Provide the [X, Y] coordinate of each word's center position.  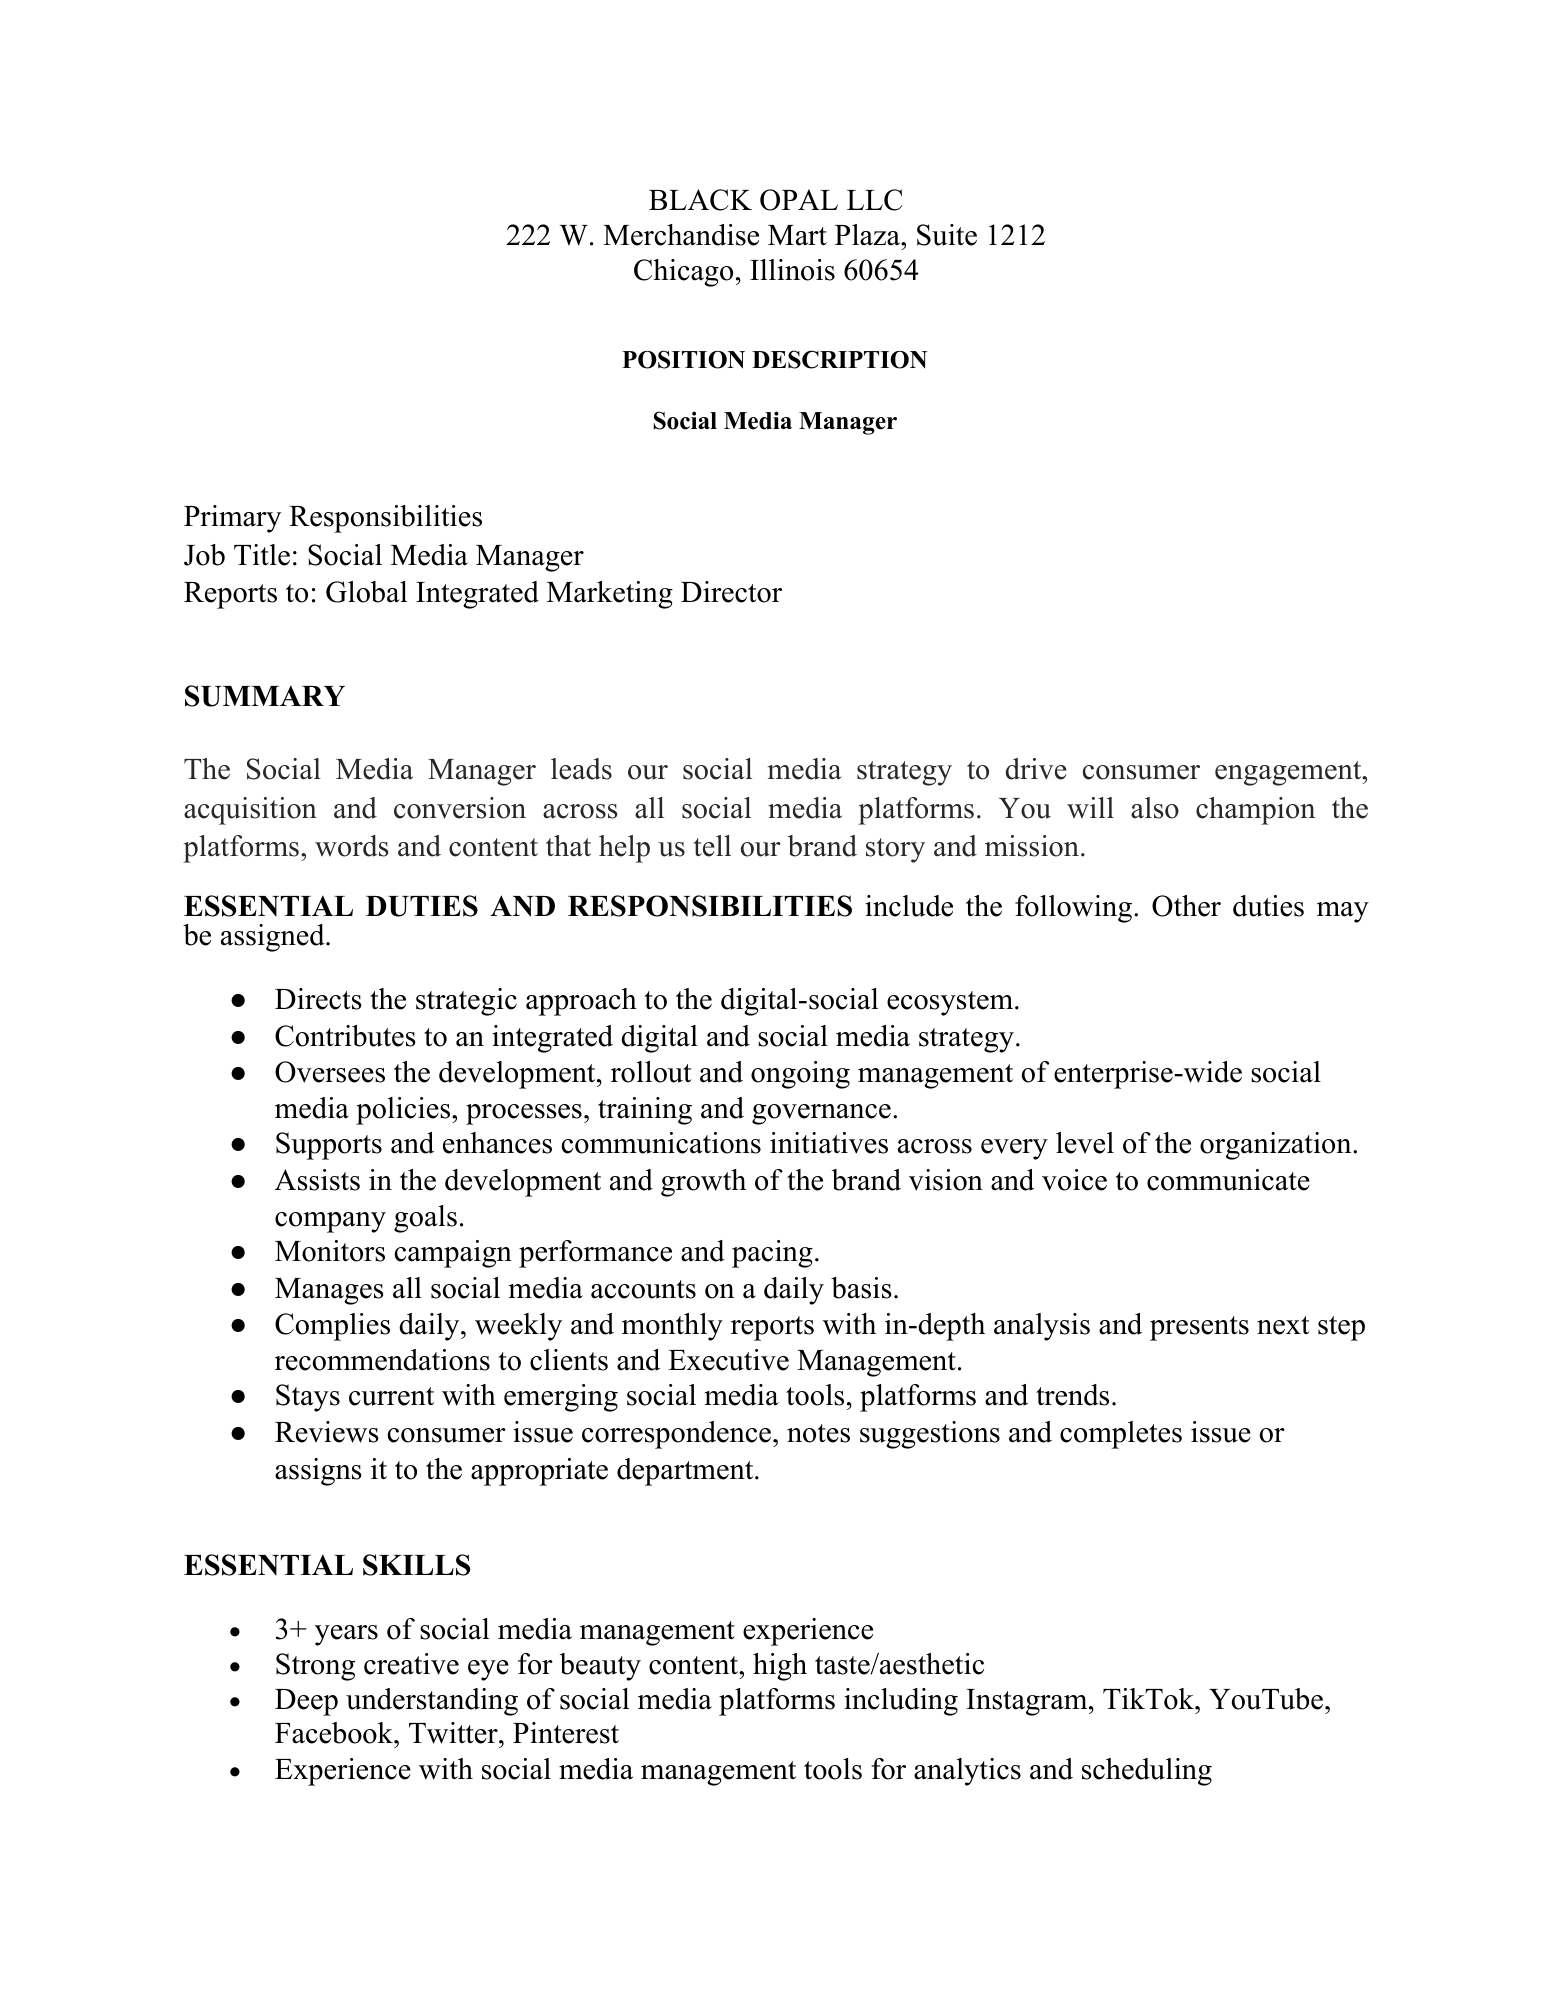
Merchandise [681, 235]
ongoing [800, 1075]
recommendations [382, 1360]
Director [731, 592]
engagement [1289, 773]
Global [366, 592]
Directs [318, 999]
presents [1199, 1328]
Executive [728, 1360]
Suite [947, 235]
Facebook [335, 1733]
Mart [797, 235]
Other [1186, 906]
